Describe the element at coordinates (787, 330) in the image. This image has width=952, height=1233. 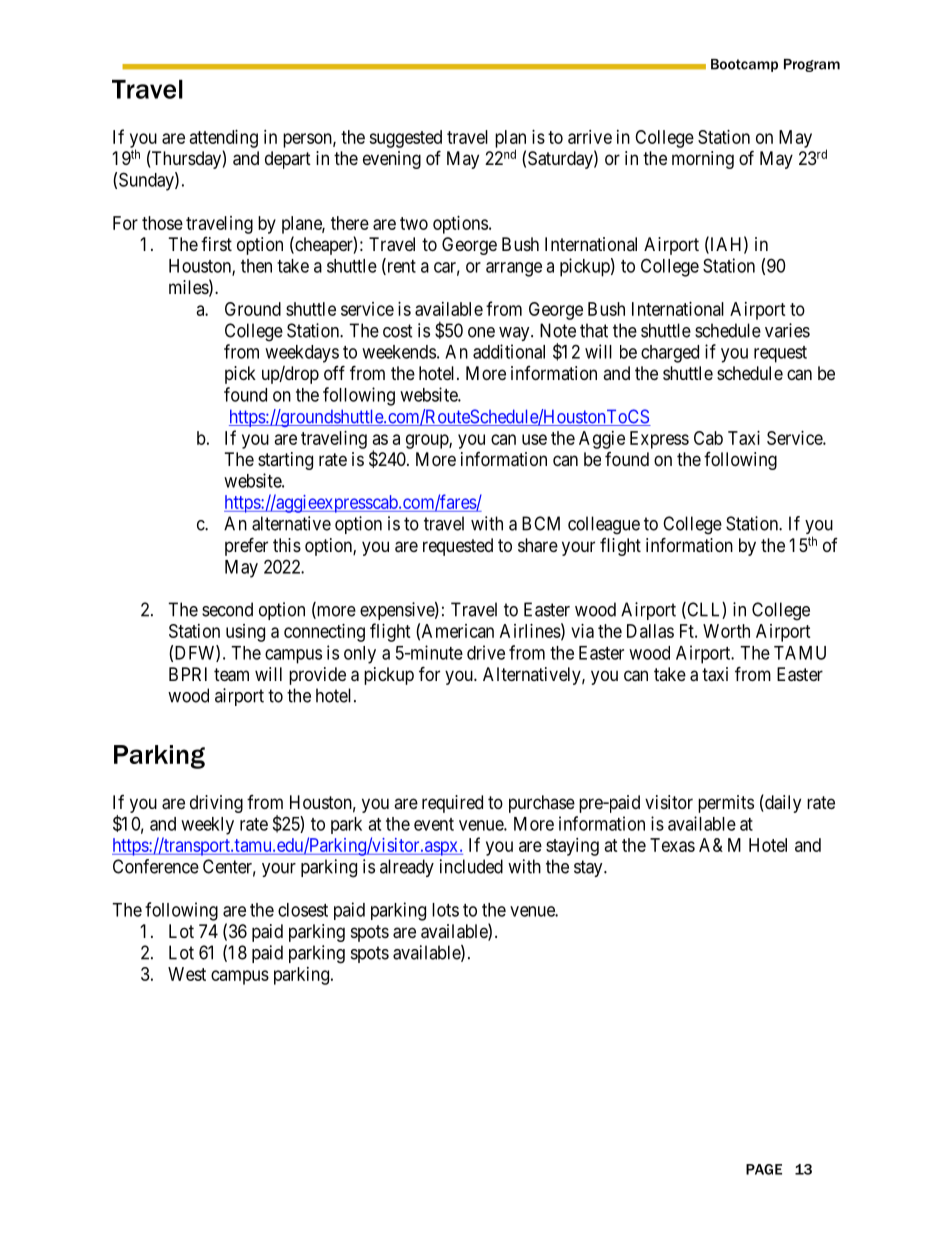
I see `varies` at that location.
